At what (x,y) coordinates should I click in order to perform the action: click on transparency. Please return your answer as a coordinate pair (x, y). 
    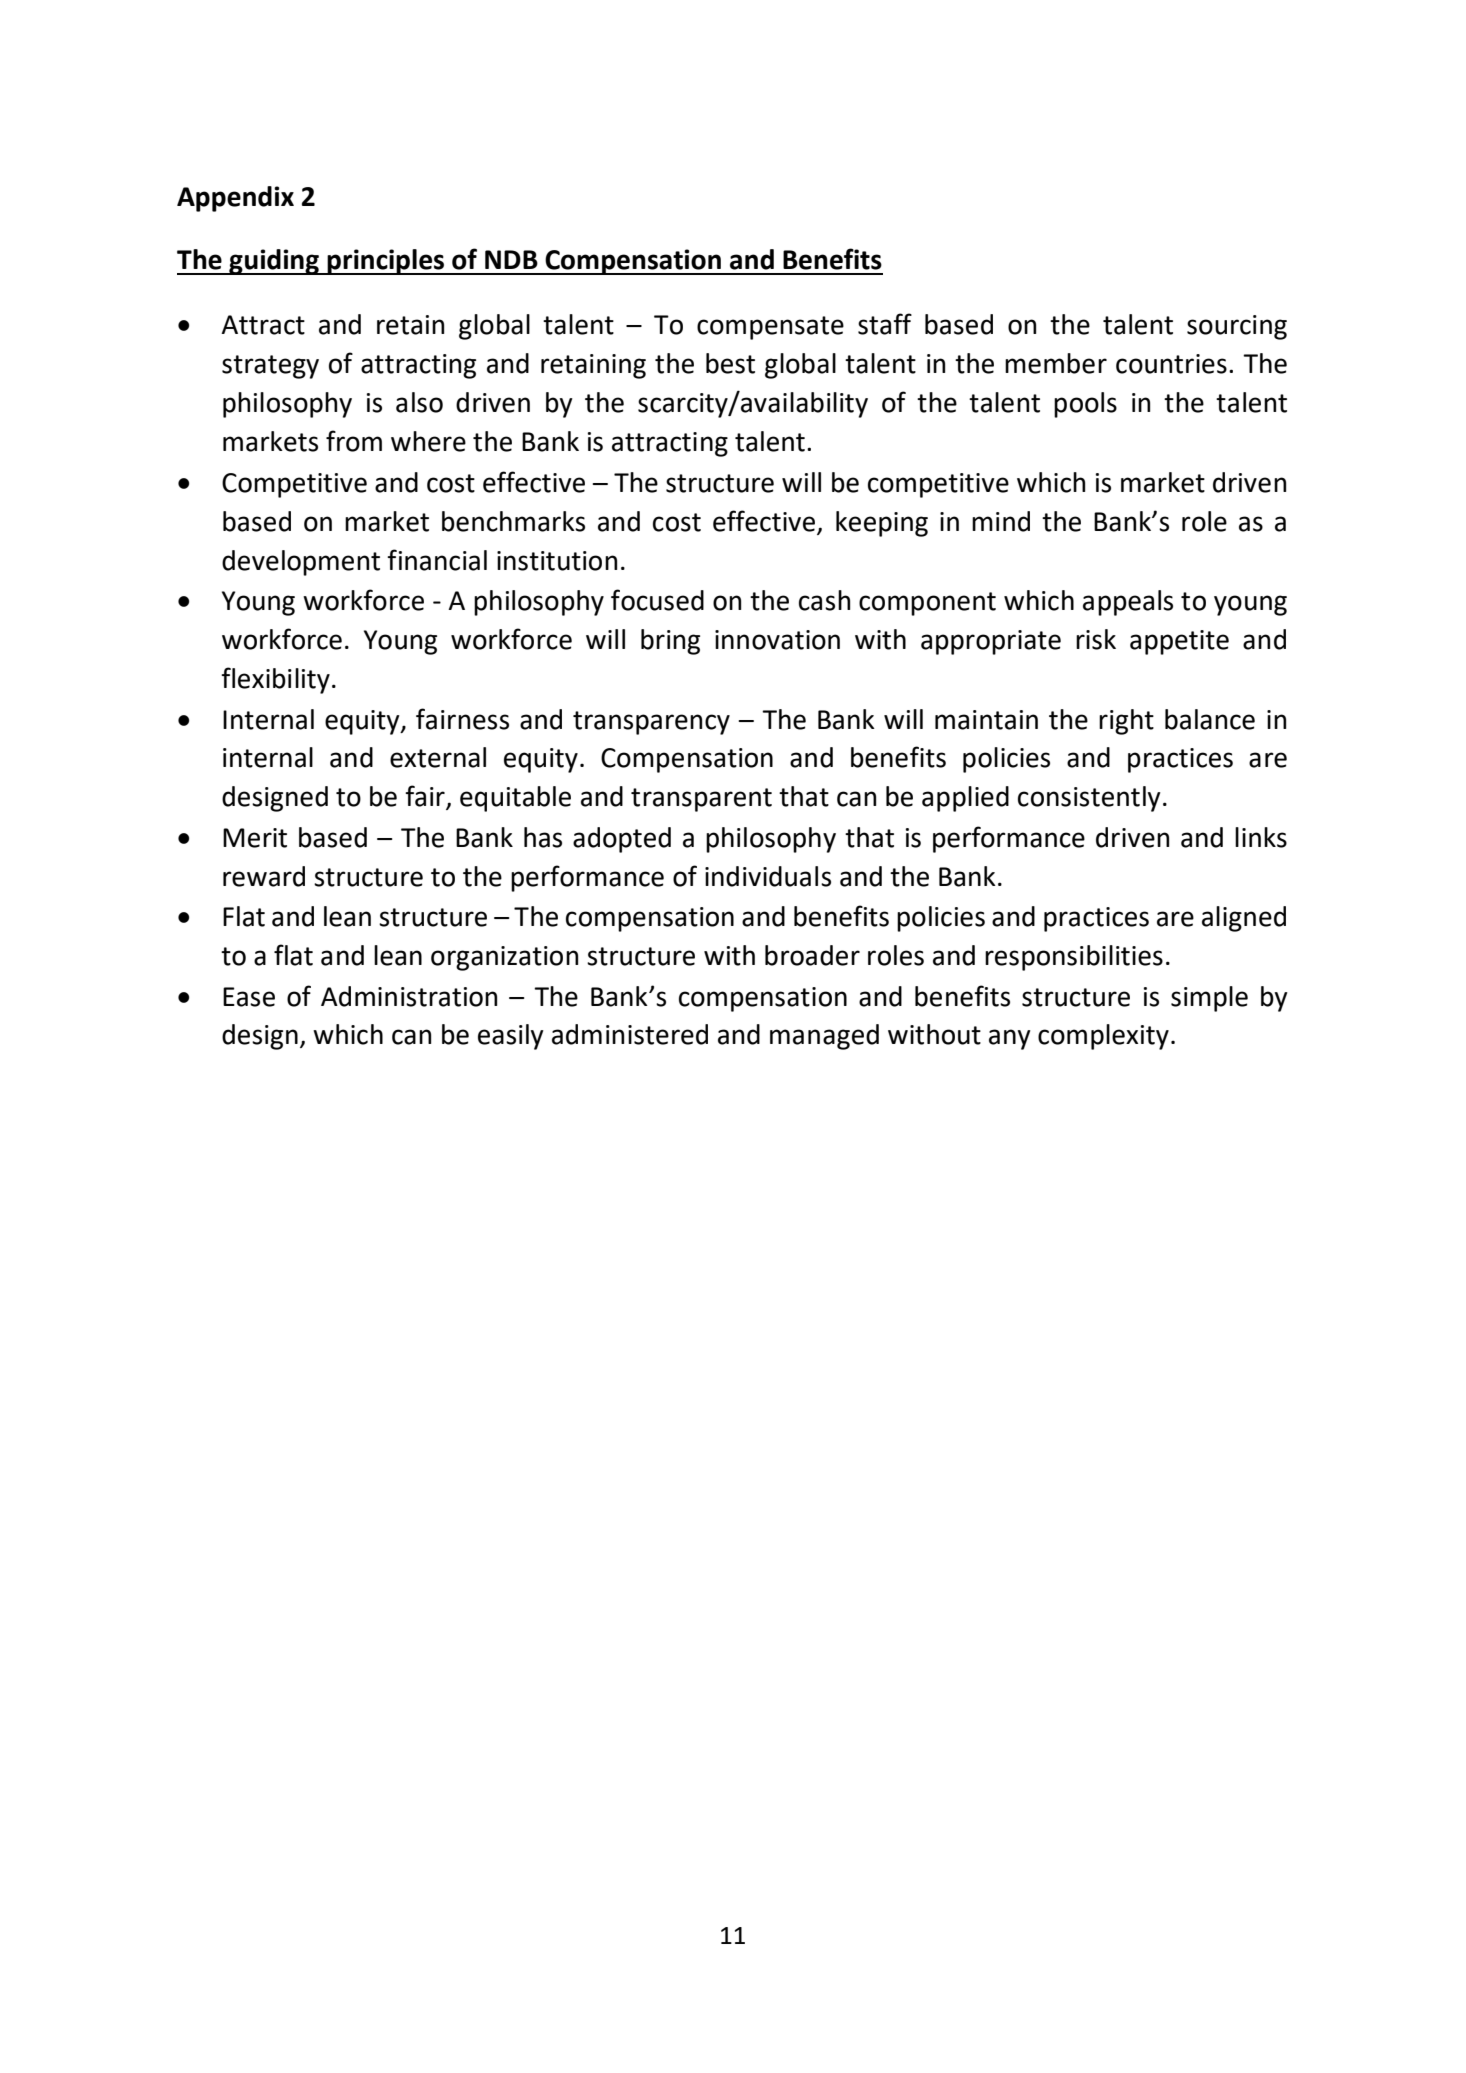
    Looking at the image, I should click on (651, 723).
